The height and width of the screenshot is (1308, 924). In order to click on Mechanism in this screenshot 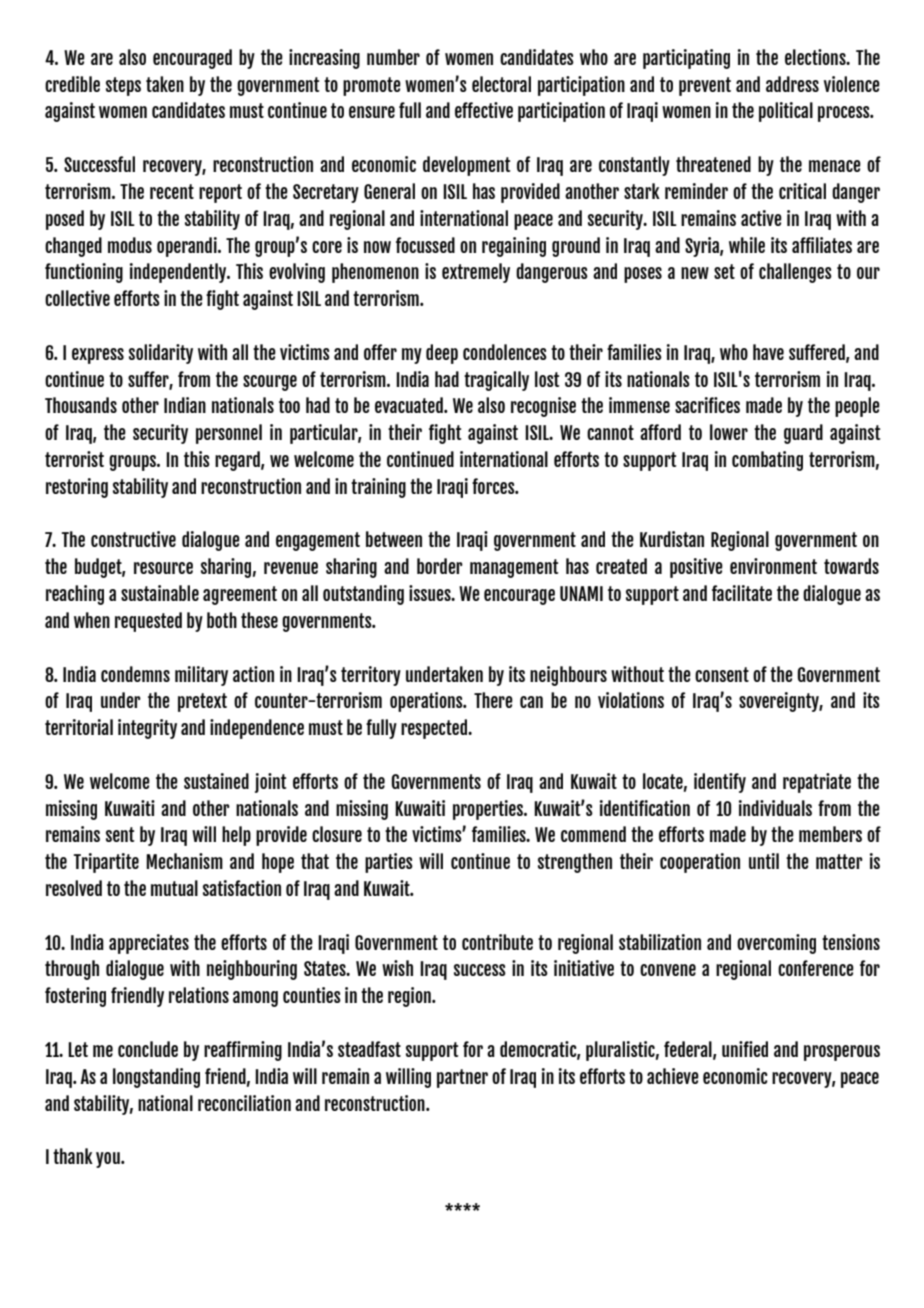, I will do `click(184, 861)`.
